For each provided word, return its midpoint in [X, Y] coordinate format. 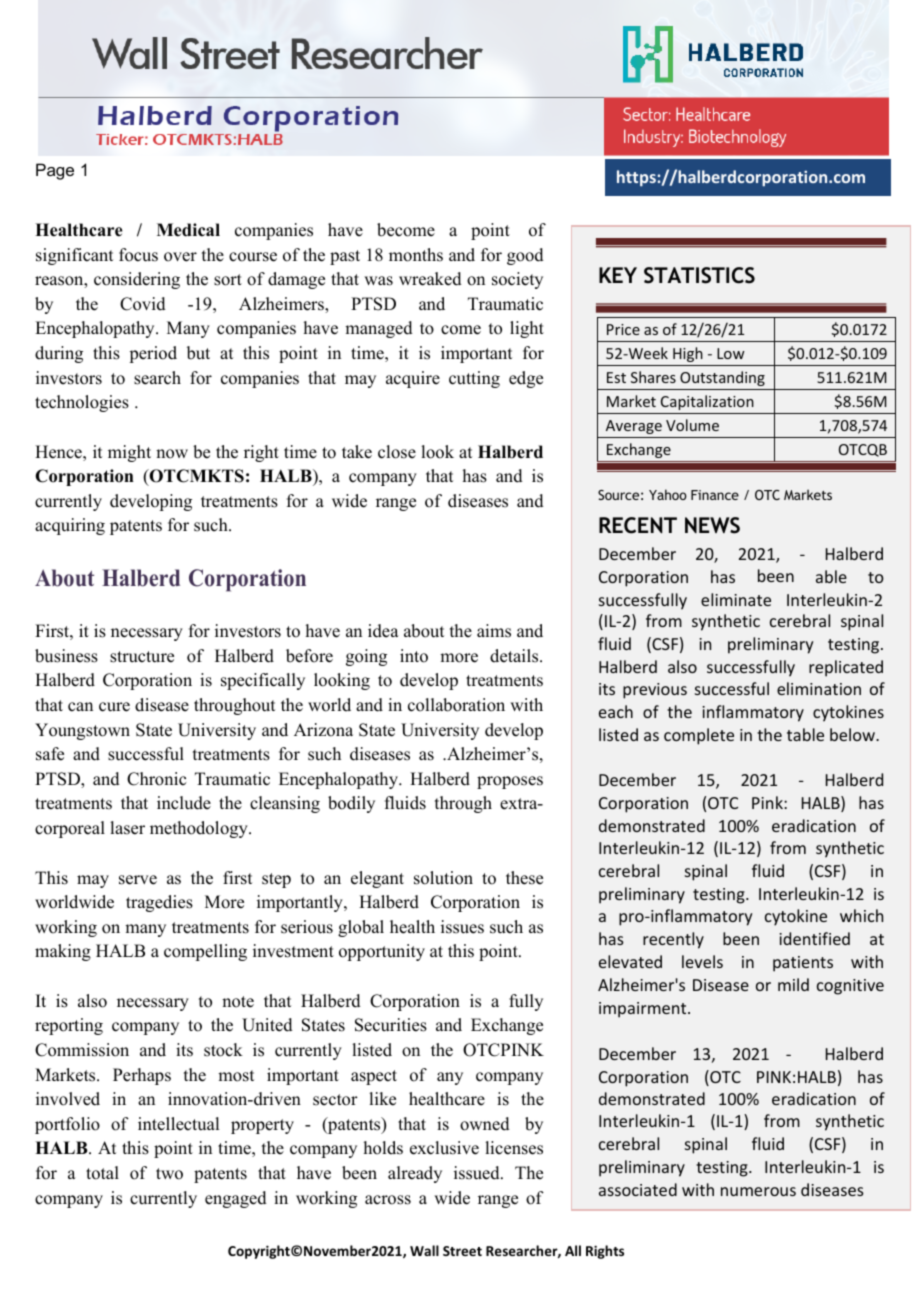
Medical [188, 230]
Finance [715, 495]
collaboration [456, 705]
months [416, 255]
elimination [819, 688]
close [397, 452]
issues [462, 927]
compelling [205, 952]
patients [803, 964]
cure [114, 707]
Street [462, 1251]
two [169, 1174]
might [129, 453]
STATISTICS [699, 275]
